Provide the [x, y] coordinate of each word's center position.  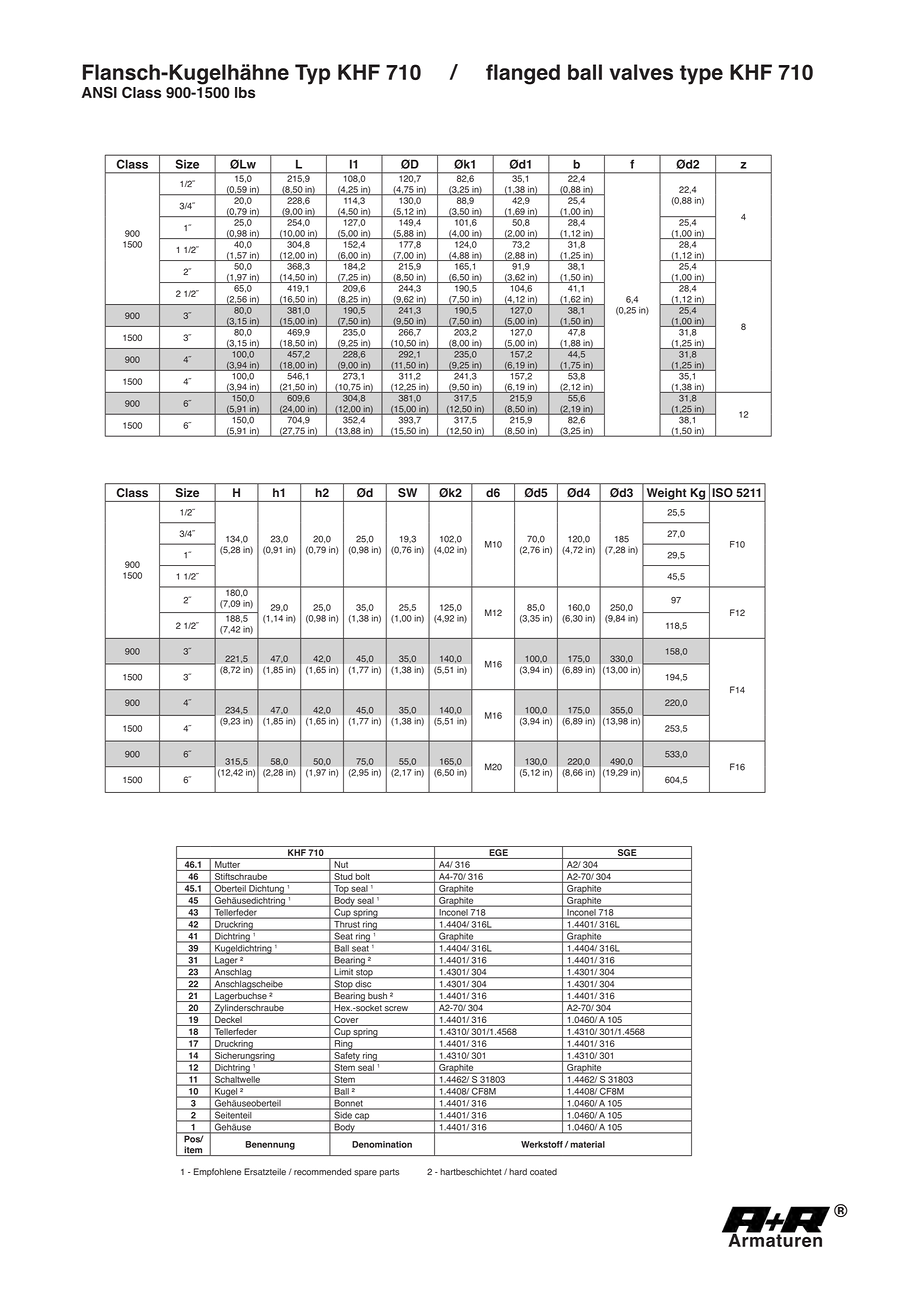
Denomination [382, 1144]
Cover [346, 1021]
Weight [666, 495]
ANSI [99, 92]
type [701, 75]
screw [396, 1010]
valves [641, 72]
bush [377, 997]
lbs [245, 92]
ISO [723, 492]
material [587, 1144]
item [193, 1151]
